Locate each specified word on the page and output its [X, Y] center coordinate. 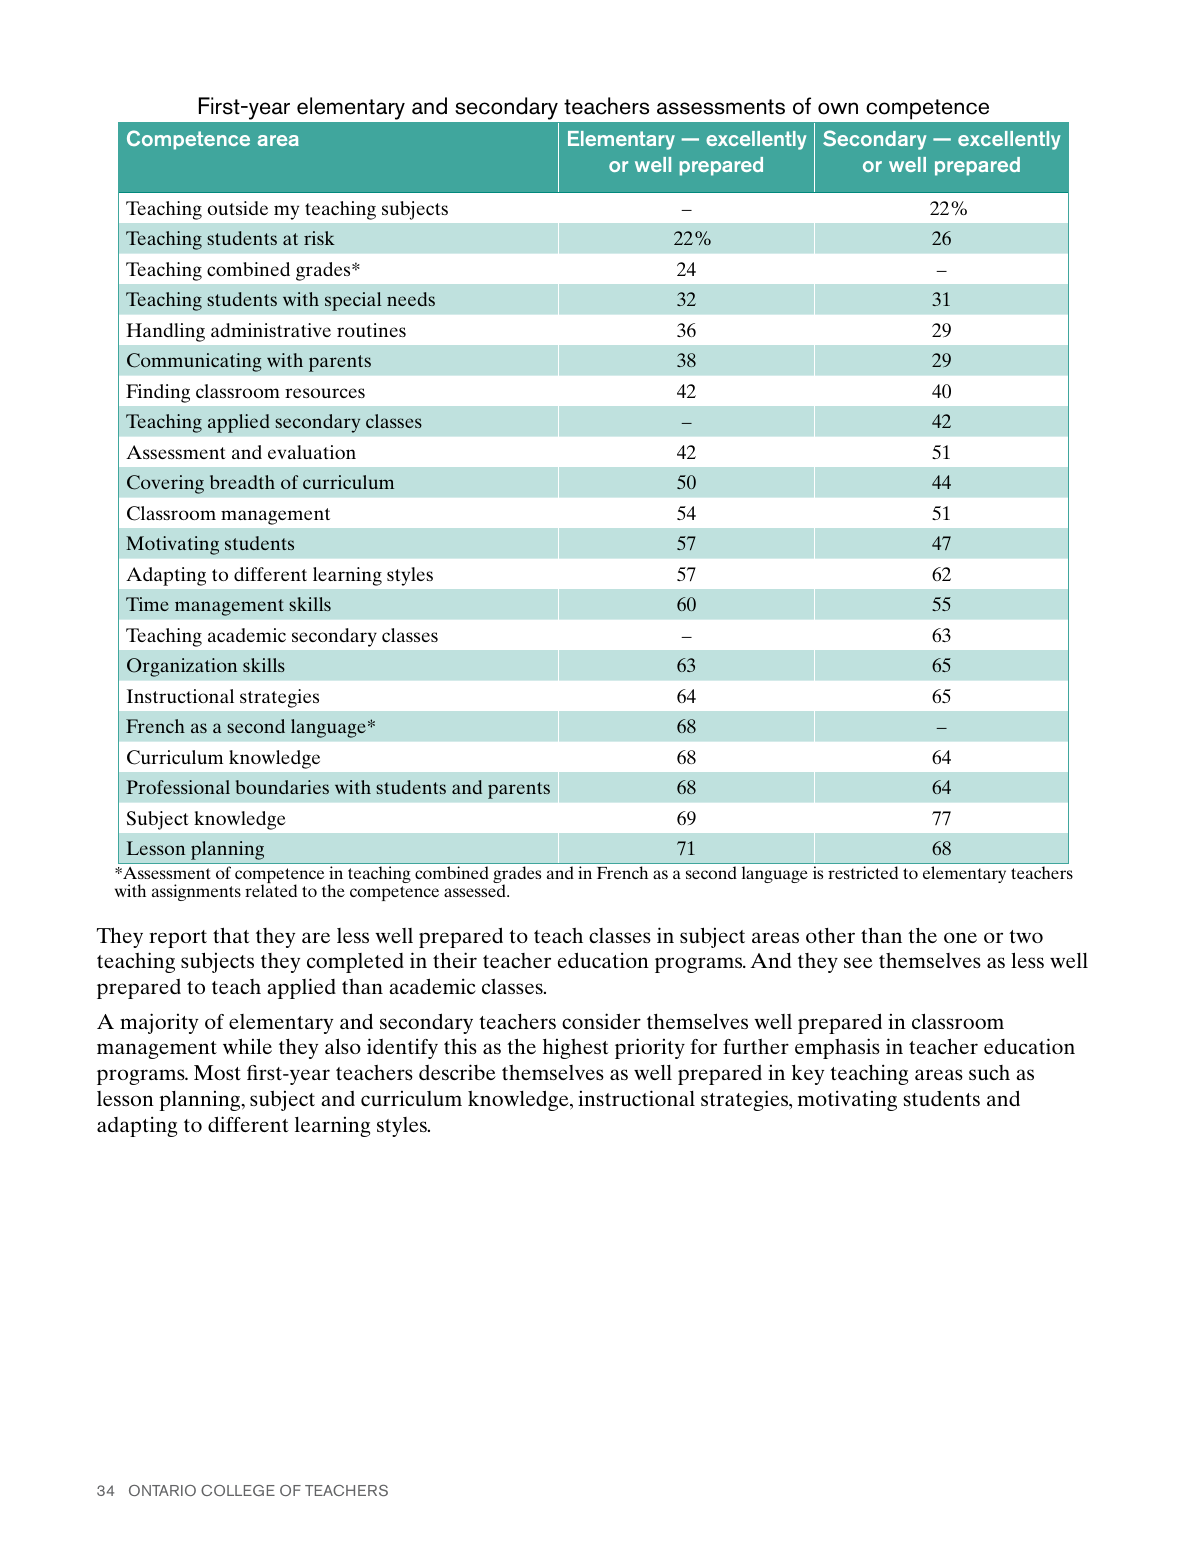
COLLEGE [238, 1490]
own [838, 108]
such [989, 1072]
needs [411, 299]
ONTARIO [162, 1490]
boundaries [282, 787]
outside [237, 208]
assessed [476, 889]
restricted [863, 872]
